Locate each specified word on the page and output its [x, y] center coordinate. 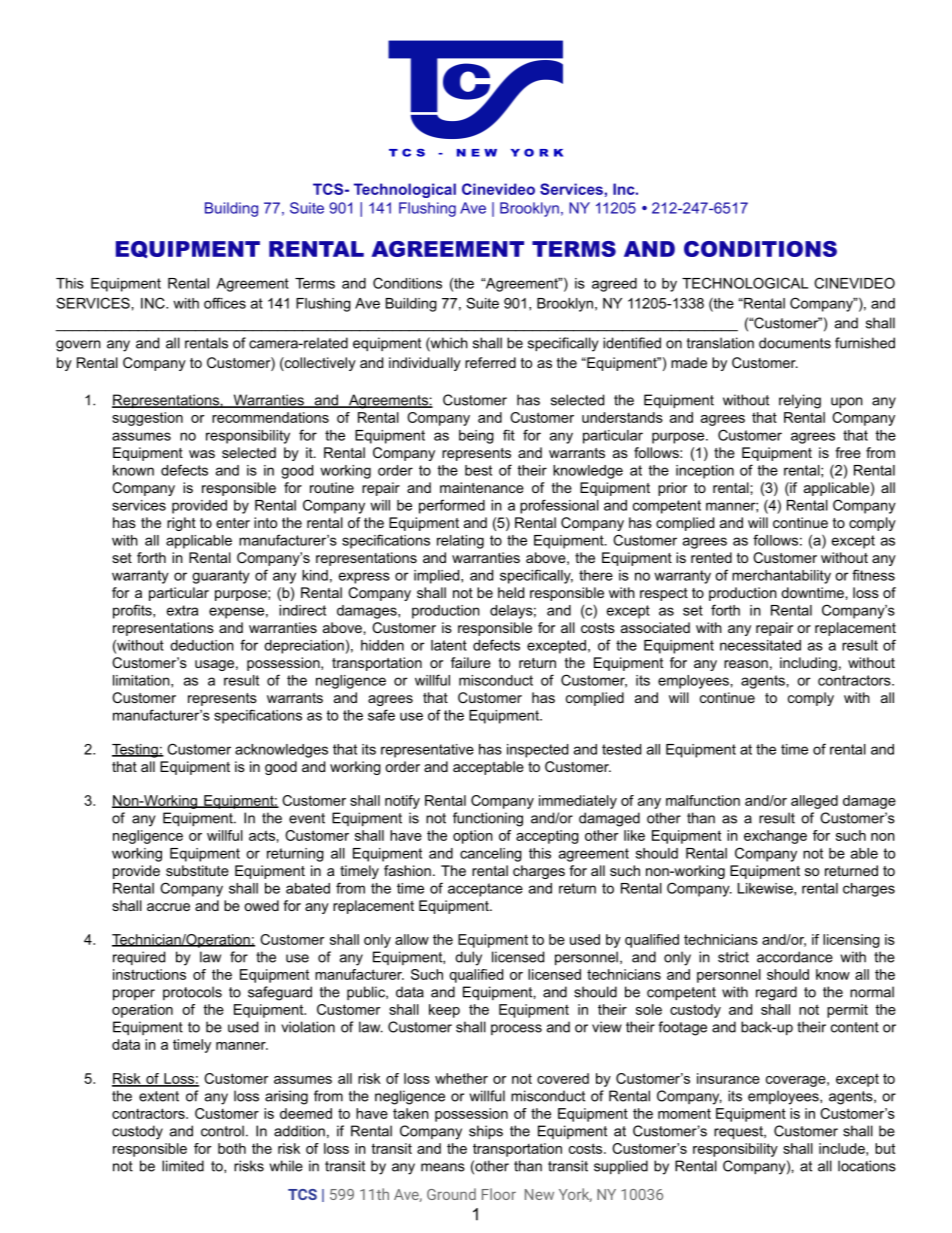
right [181, 524]
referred [490, 362]
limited [183, 1166]
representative [427, 751]
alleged [814, 802]
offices [225, 303]
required [139, 958]
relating [460, 542]
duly [468, 958]
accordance [795, 957]
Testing [136, 751]
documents [795, 343]
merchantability [781, 577]
